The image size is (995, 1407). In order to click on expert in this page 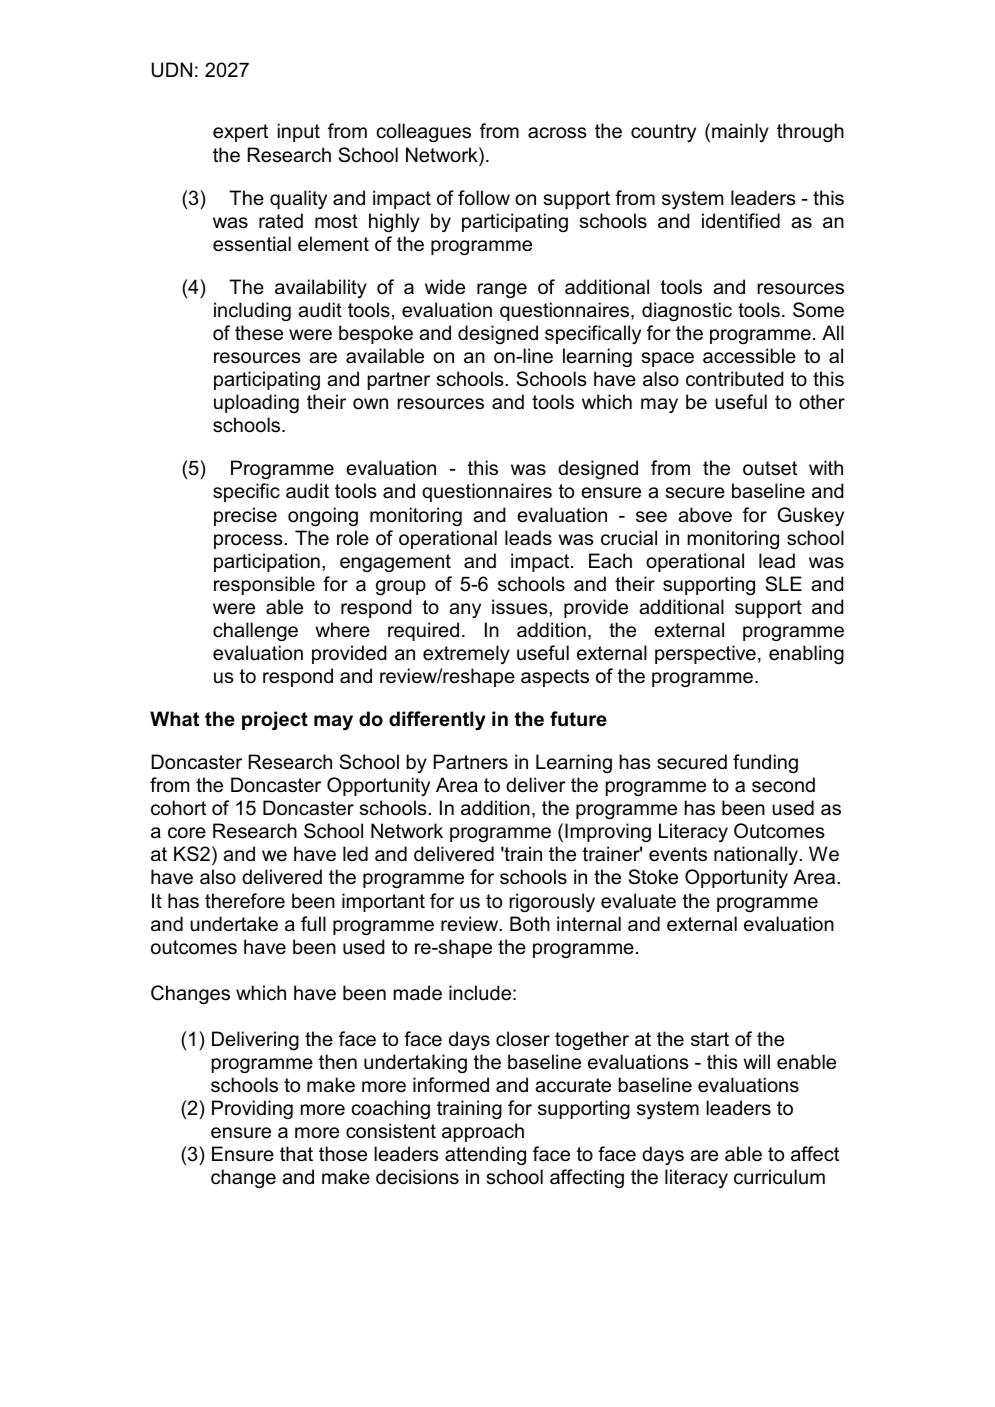, I will do `click(240, 133)`.
